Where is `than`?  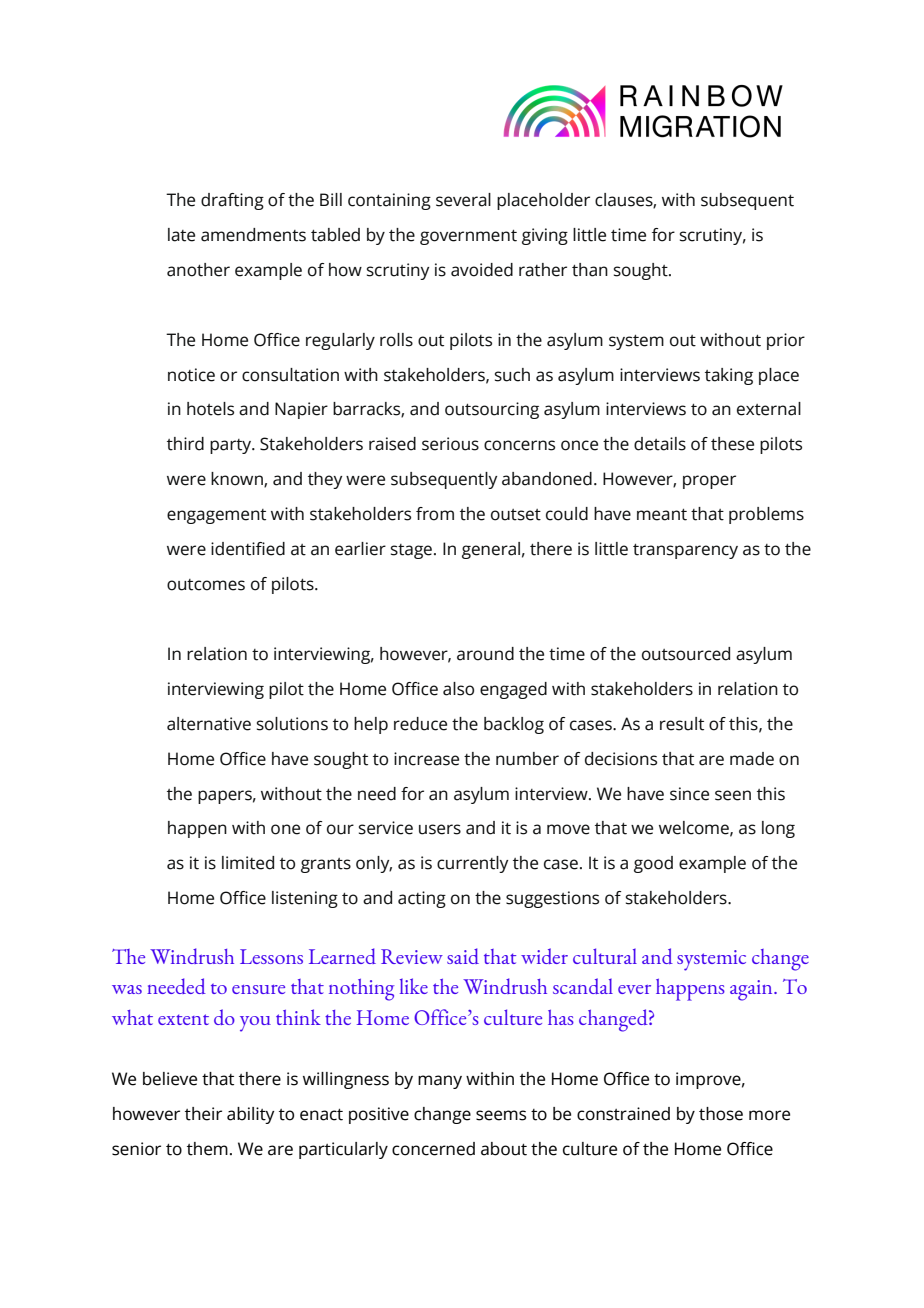
than is located at coordinates (590, 270).
